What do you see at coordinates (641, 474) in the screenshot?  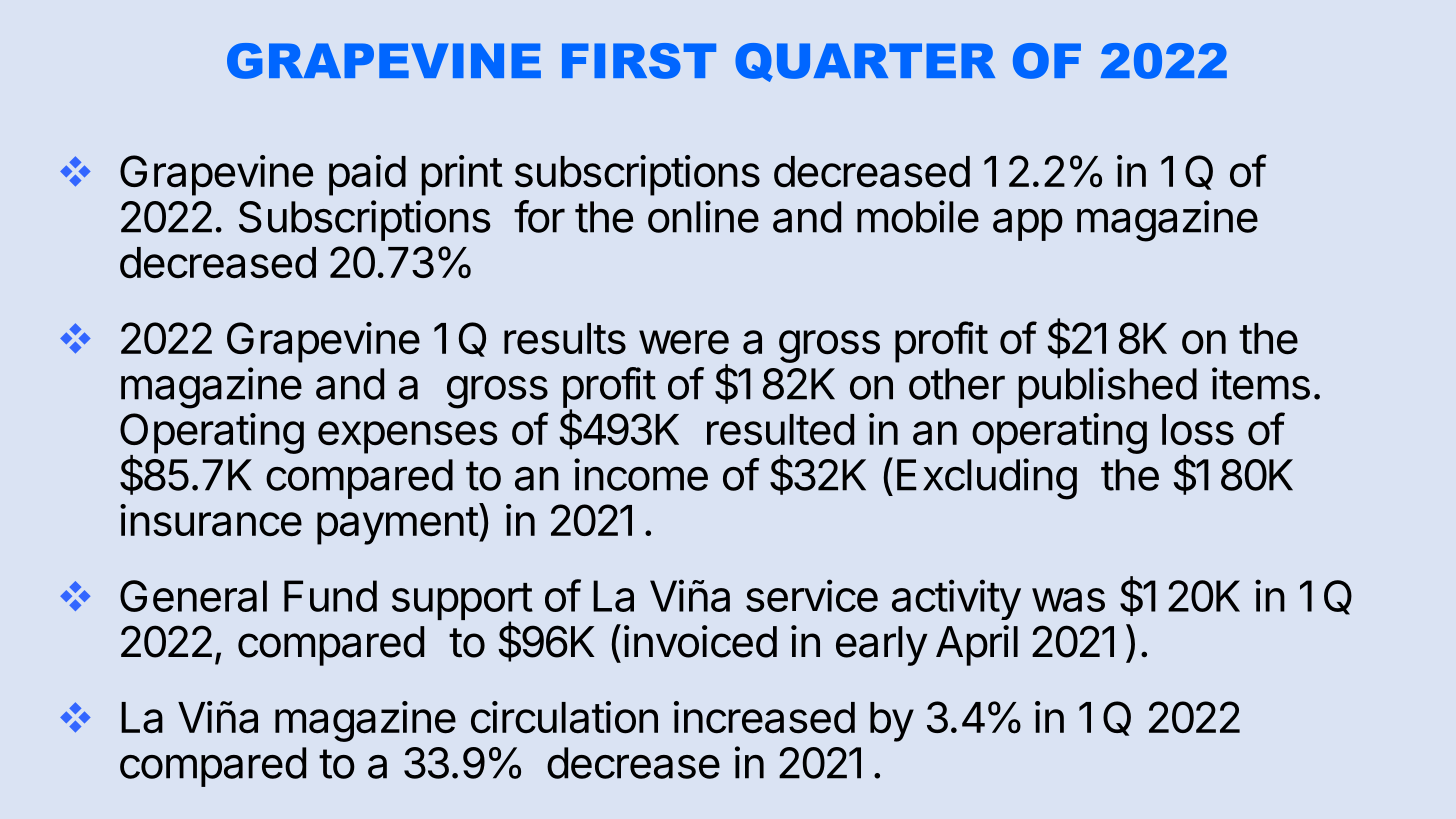 I see `income` at bounding box center [641, 474].
